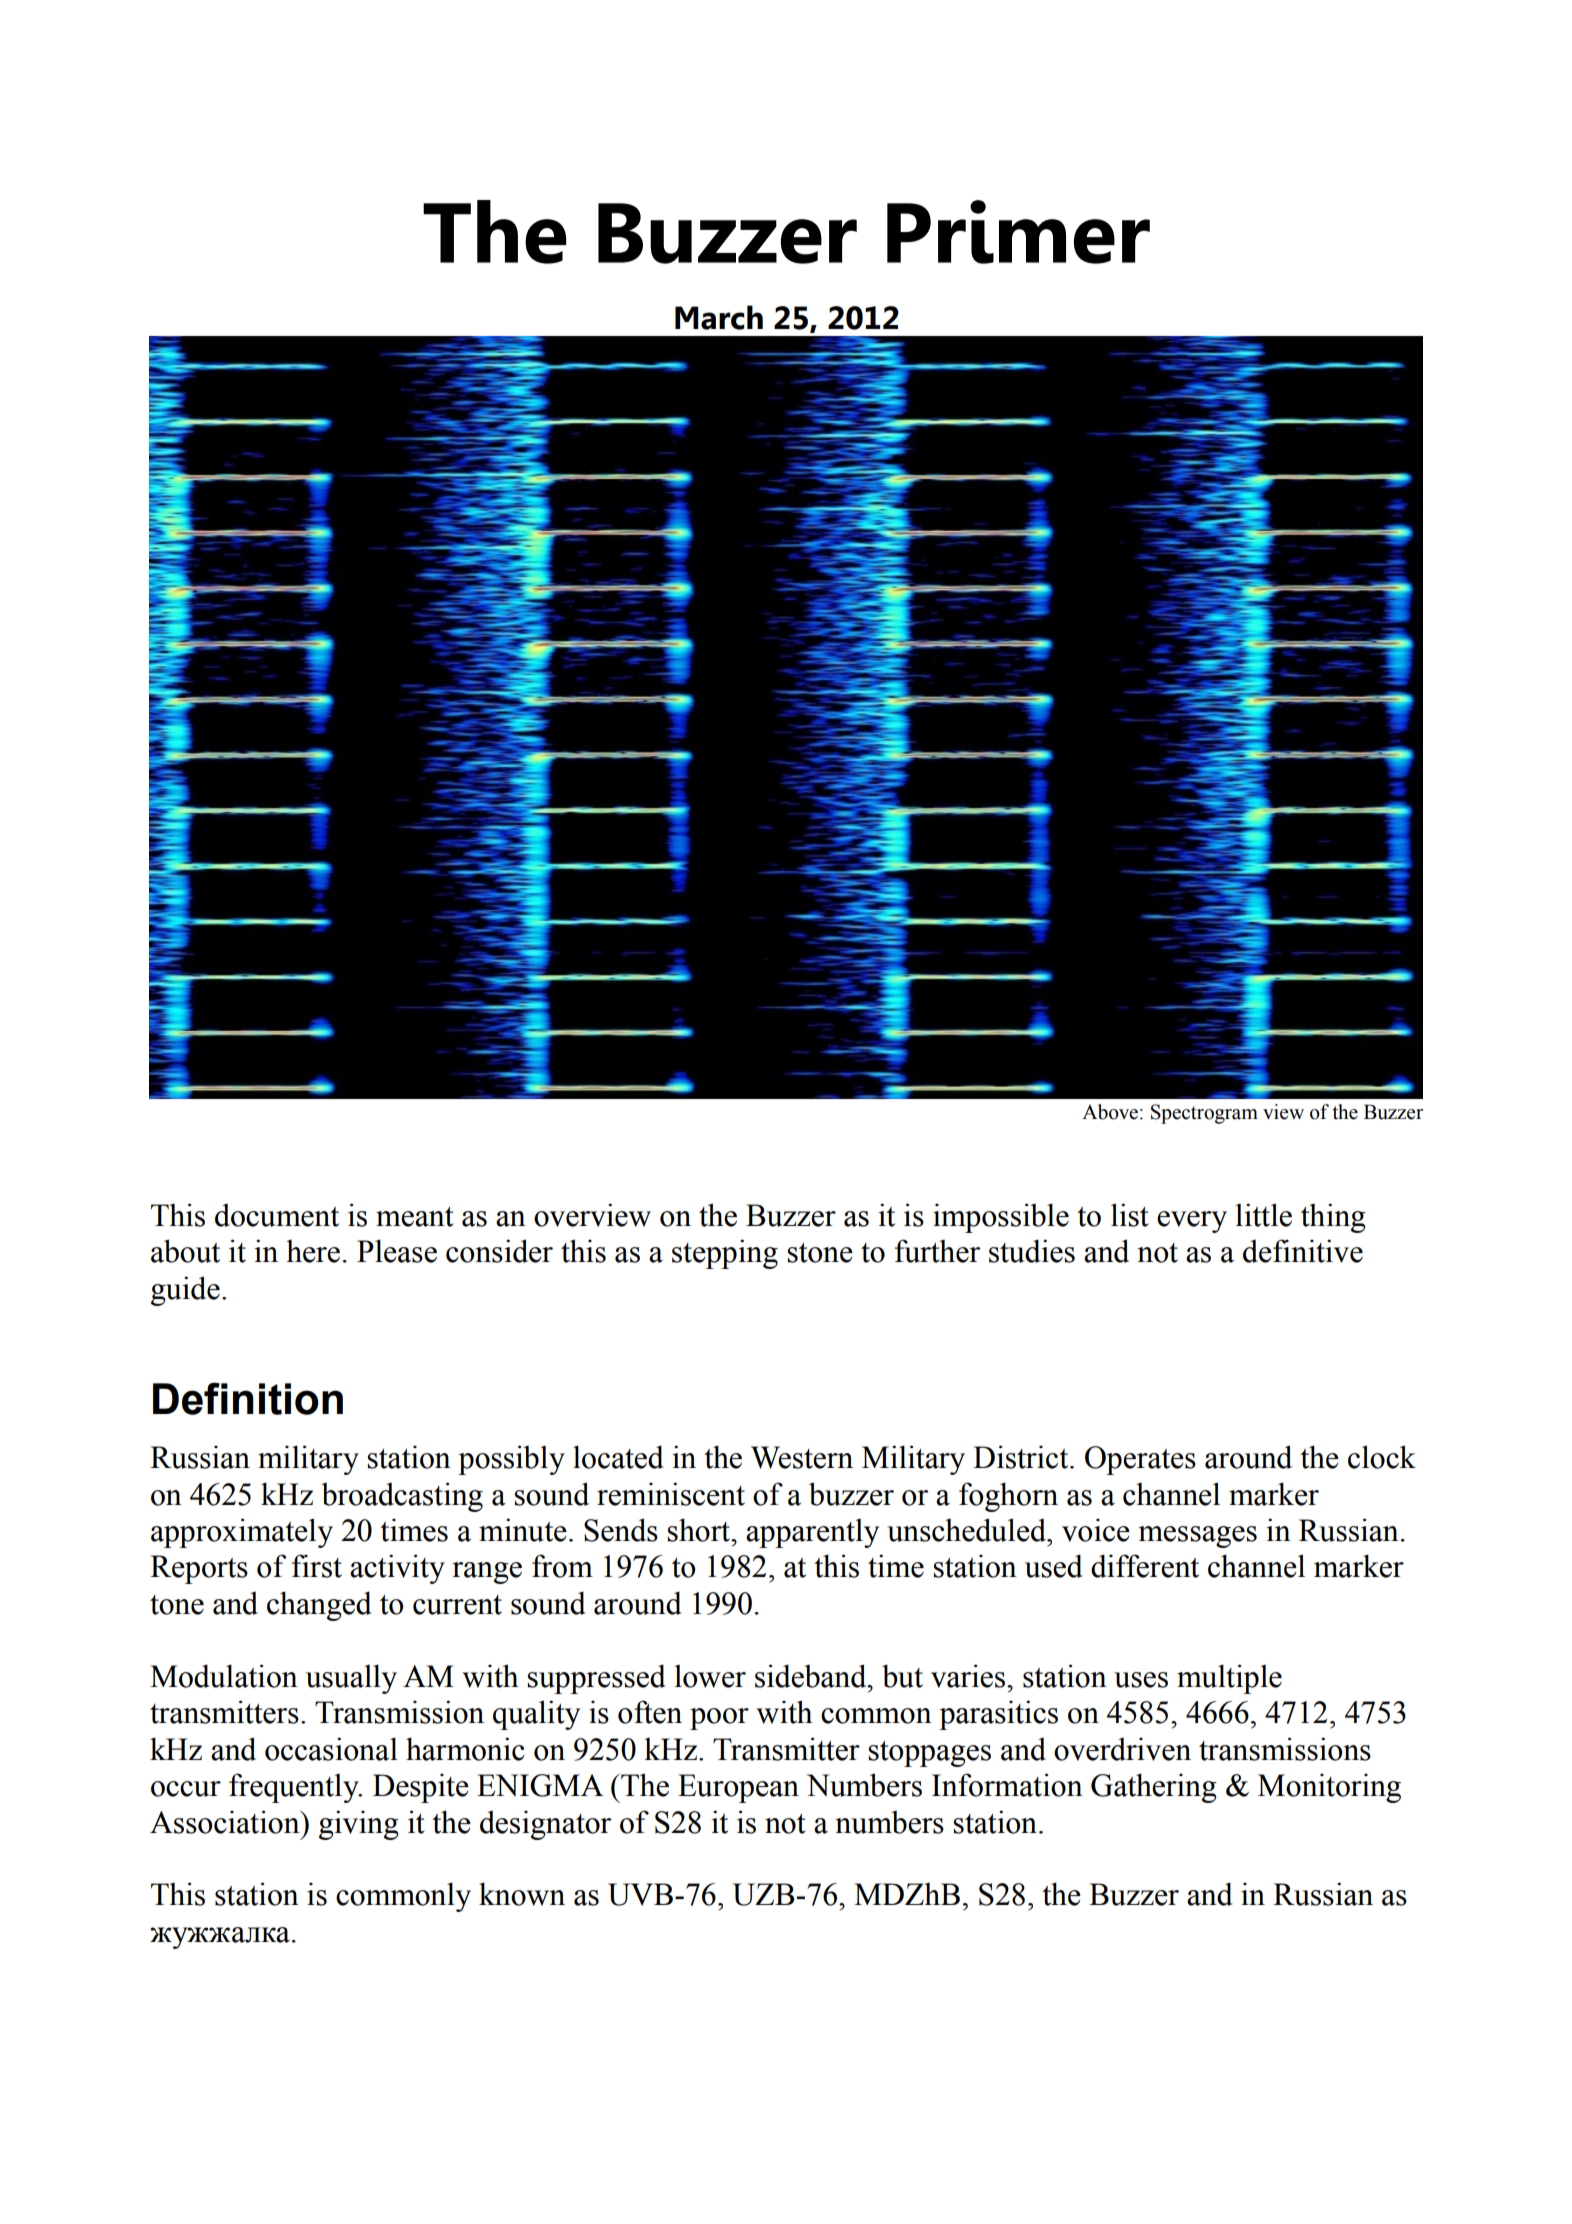  Describe the element at coordinates (359, 1825) in the image. I see `giving` at that location.
